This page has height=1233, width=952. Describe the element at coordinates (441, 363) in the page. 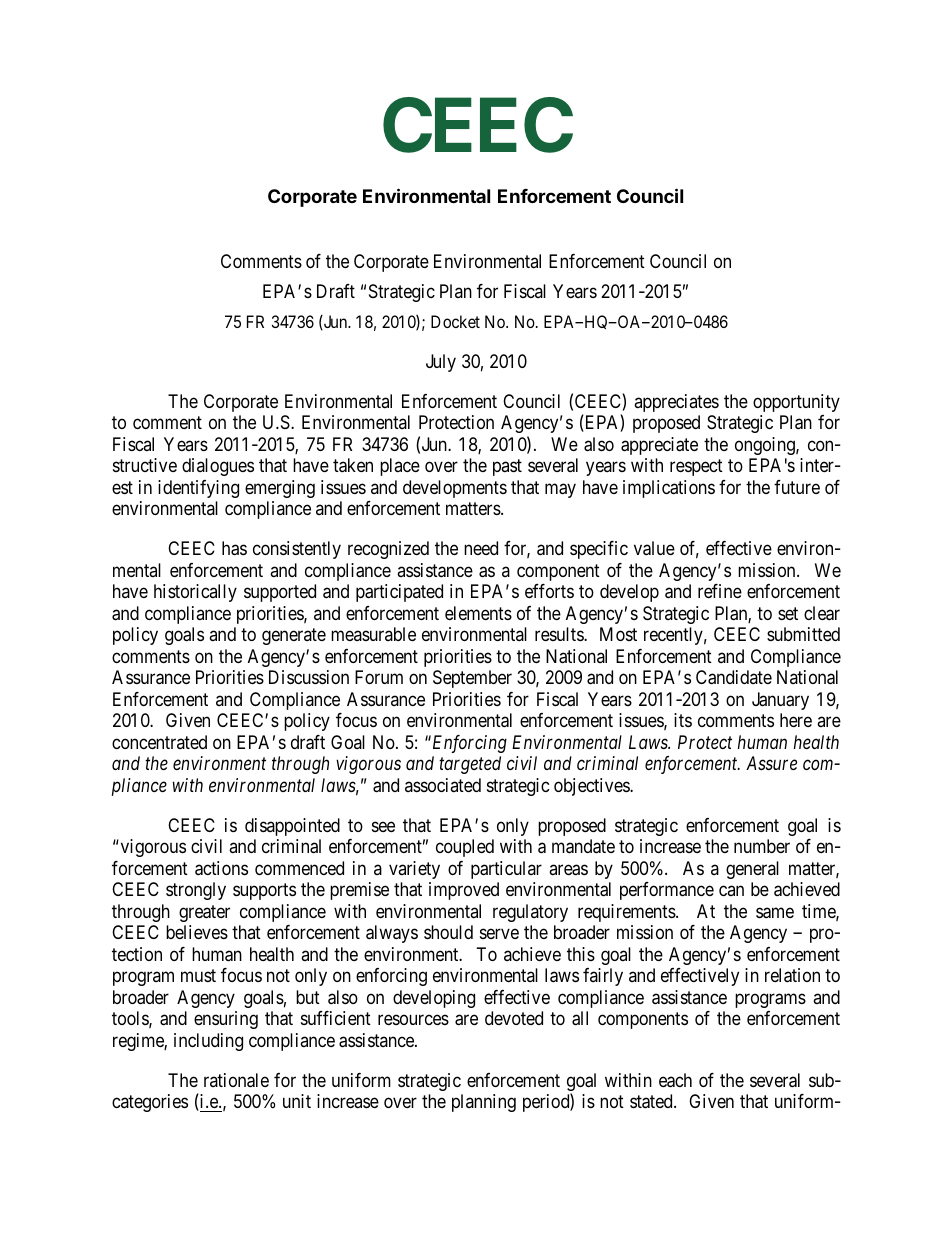

I see `July` at that location.
